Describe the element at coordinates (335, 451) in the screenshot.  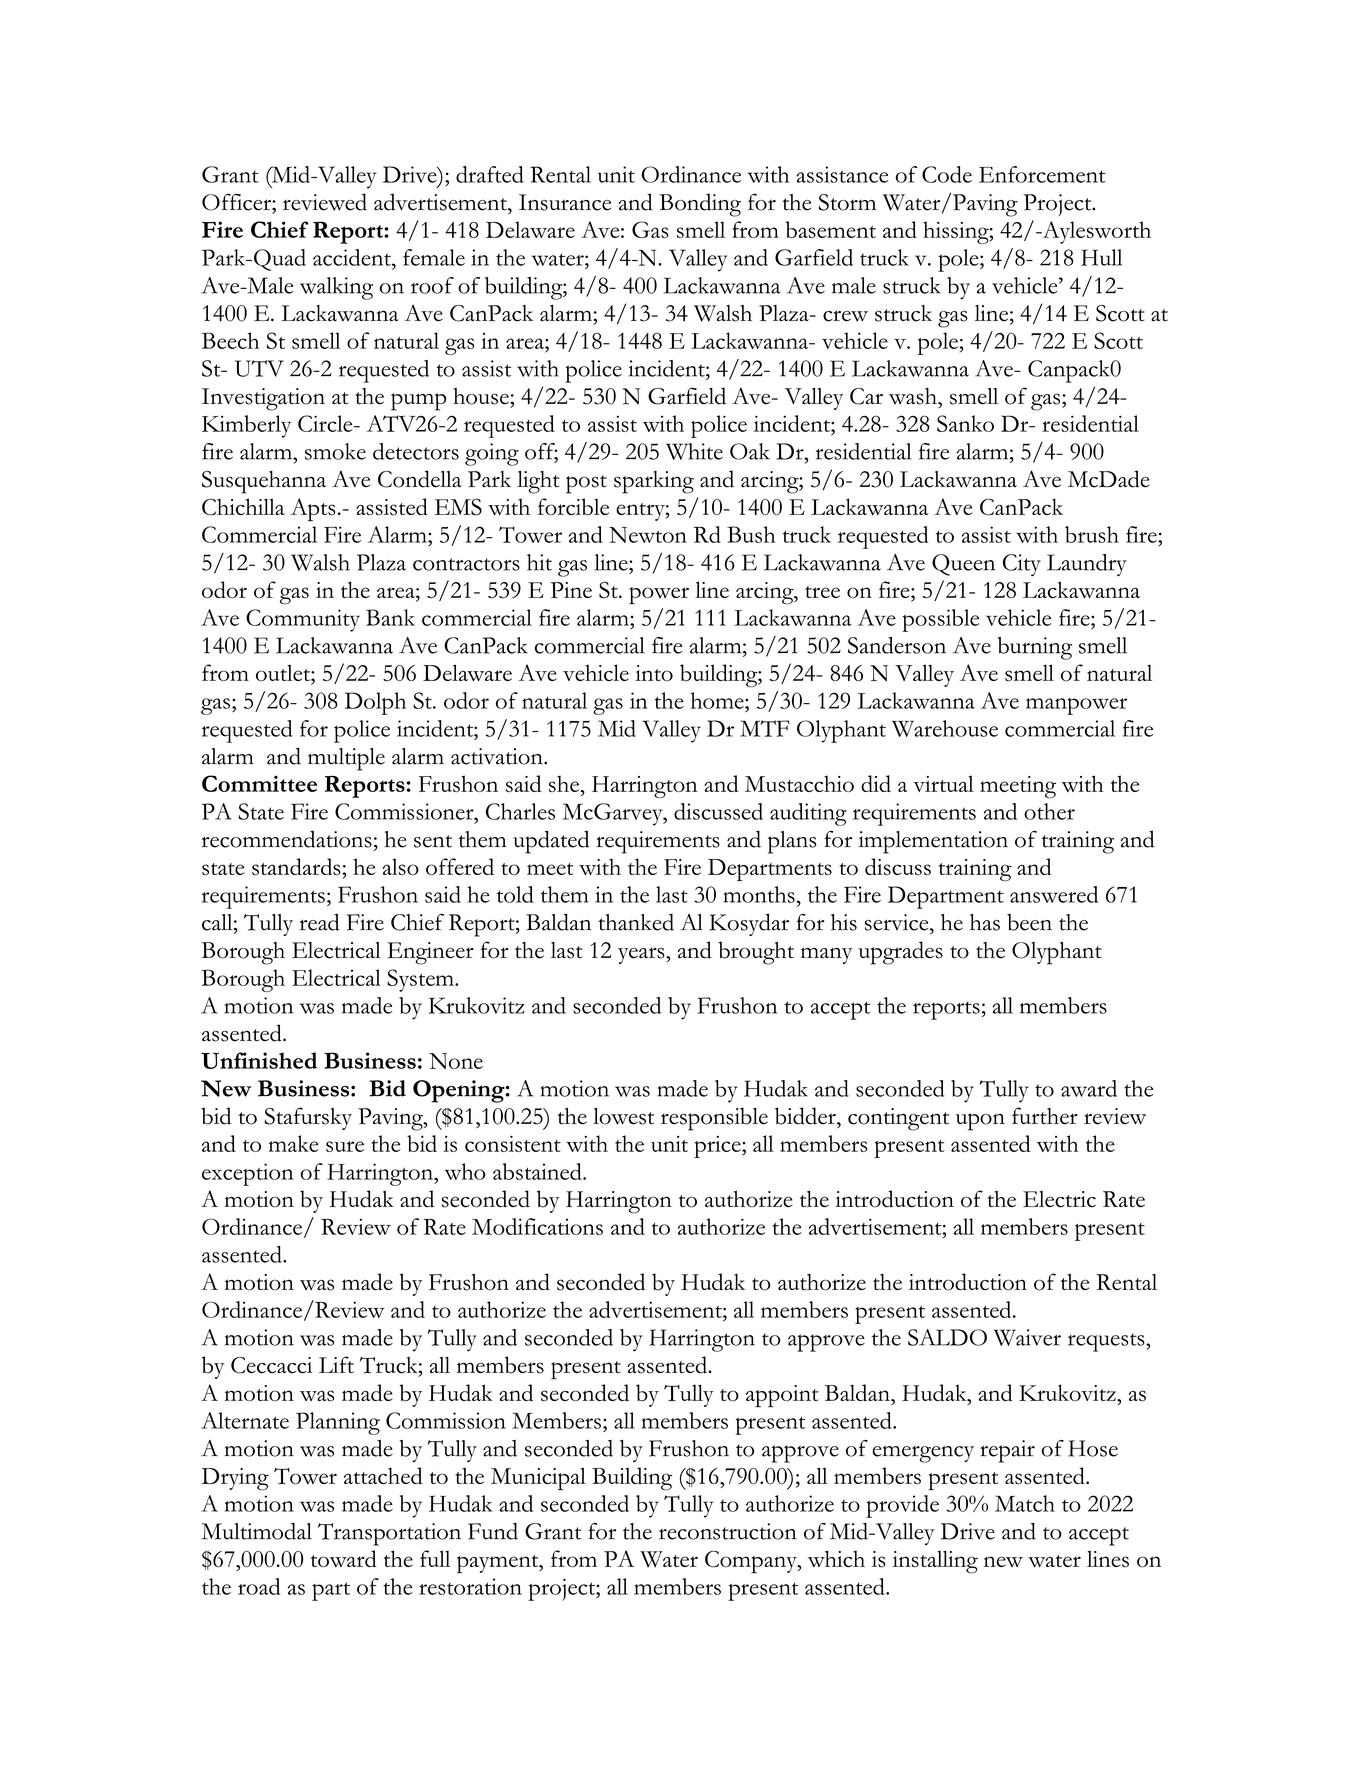
I see `smoke` at that location.
